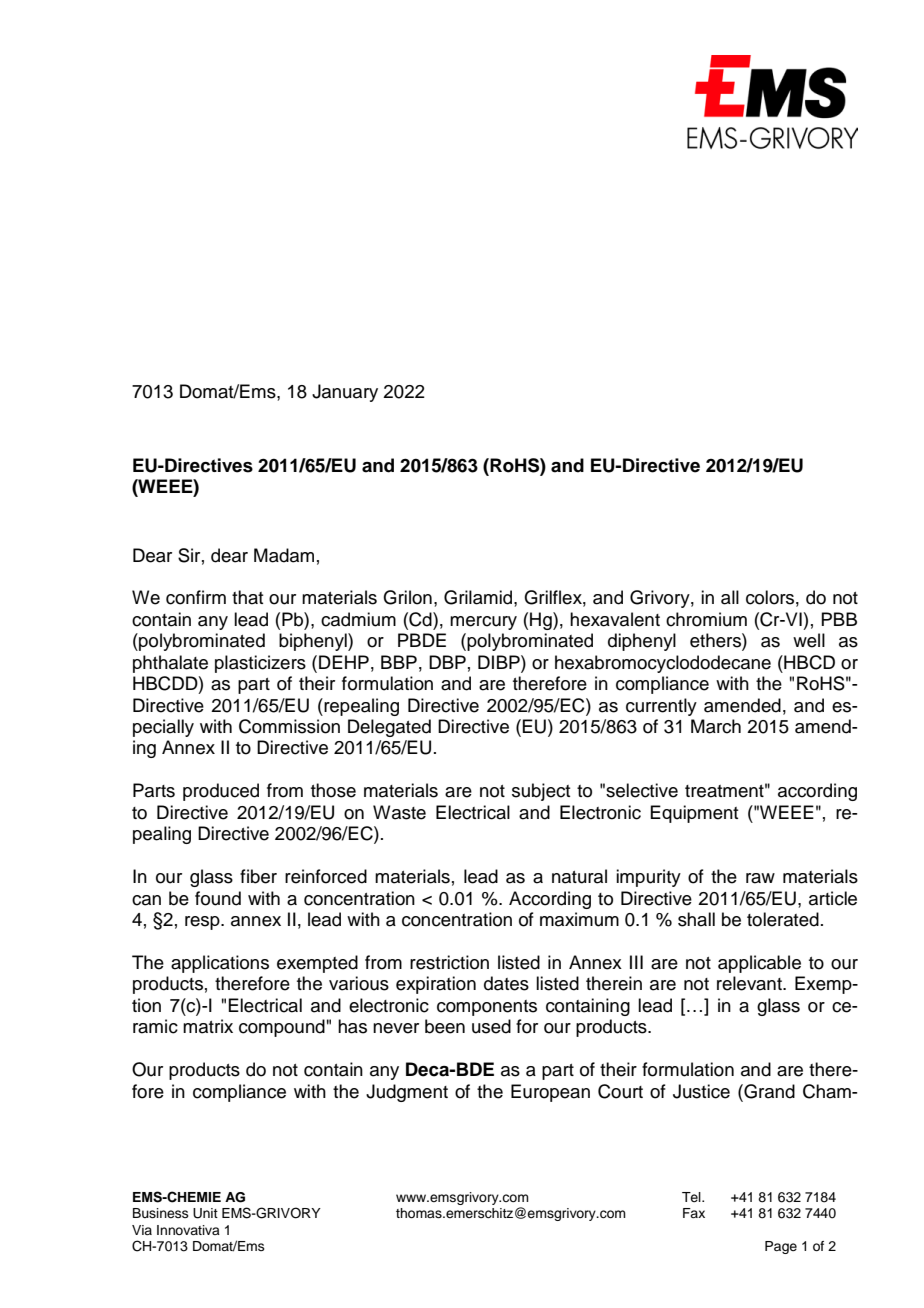 The width and height of the screenshot is (924, 1308). I want to click on chromium, so click(706, 619).
